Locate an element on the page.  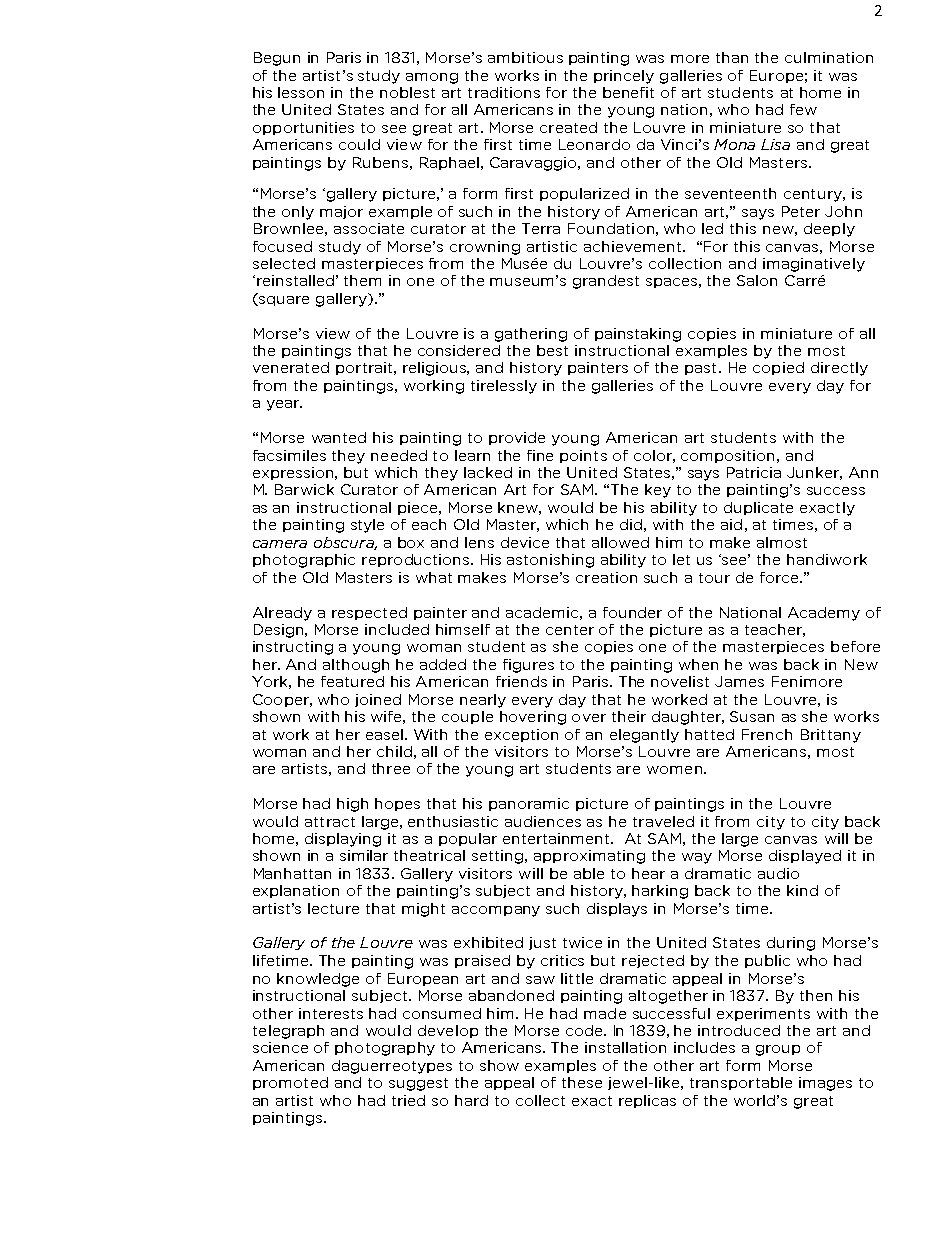
few is located at coordinates (803, 109).
